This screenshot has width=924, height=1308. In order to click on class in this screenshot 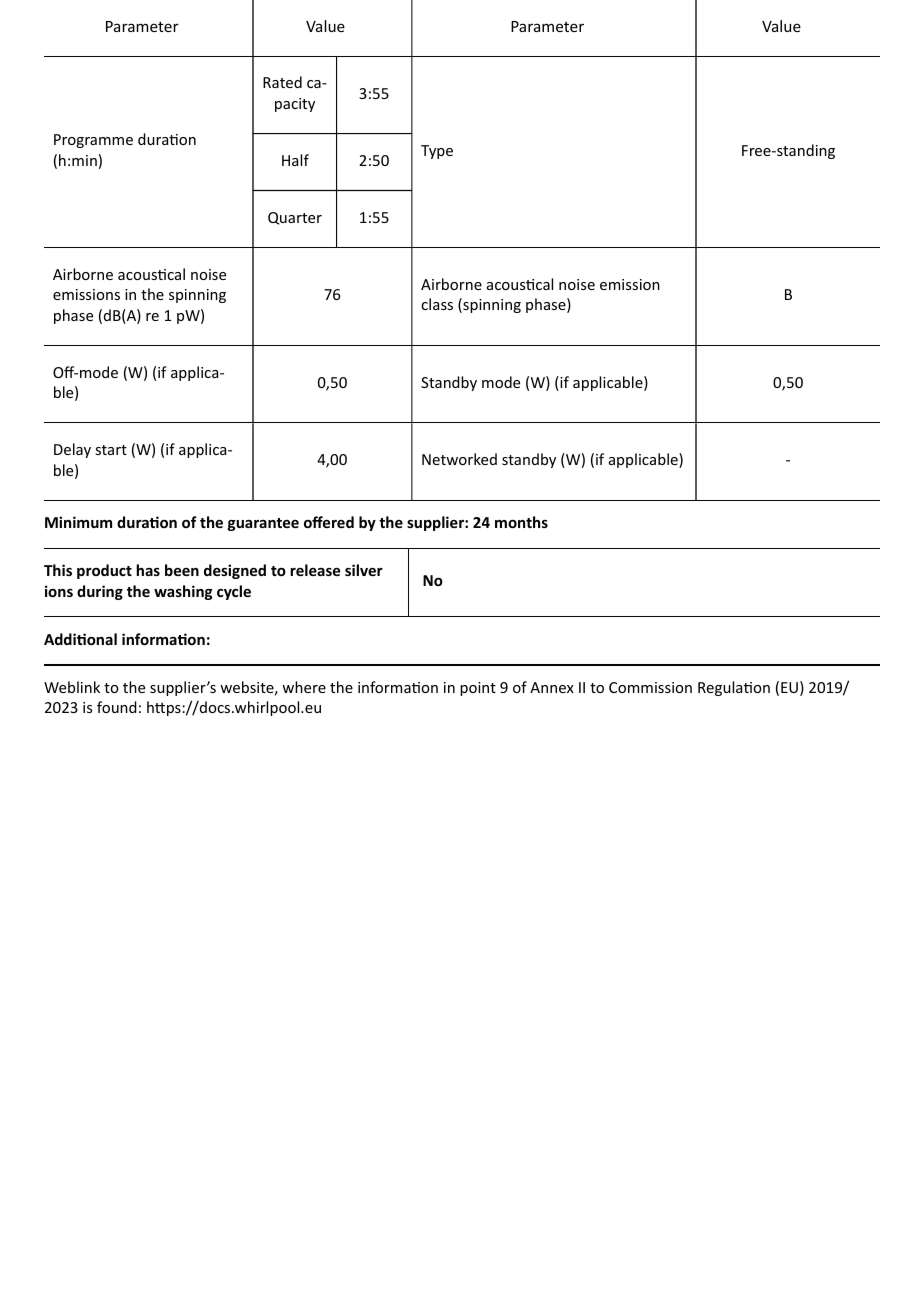, I will do `click(437, 304)`.
